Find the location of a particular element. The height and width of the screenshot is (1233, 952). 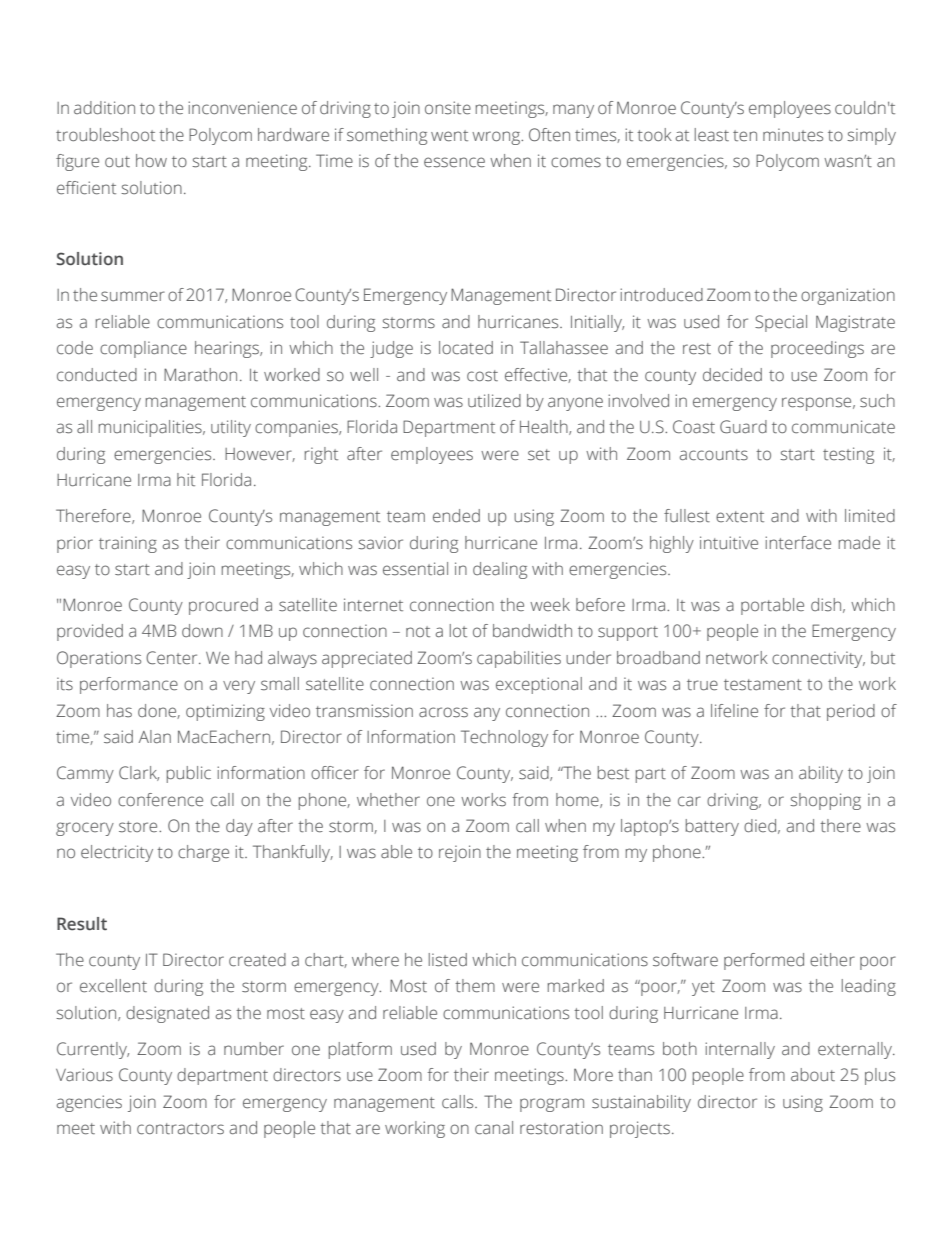

battery is located at coordinates (712, 827).
